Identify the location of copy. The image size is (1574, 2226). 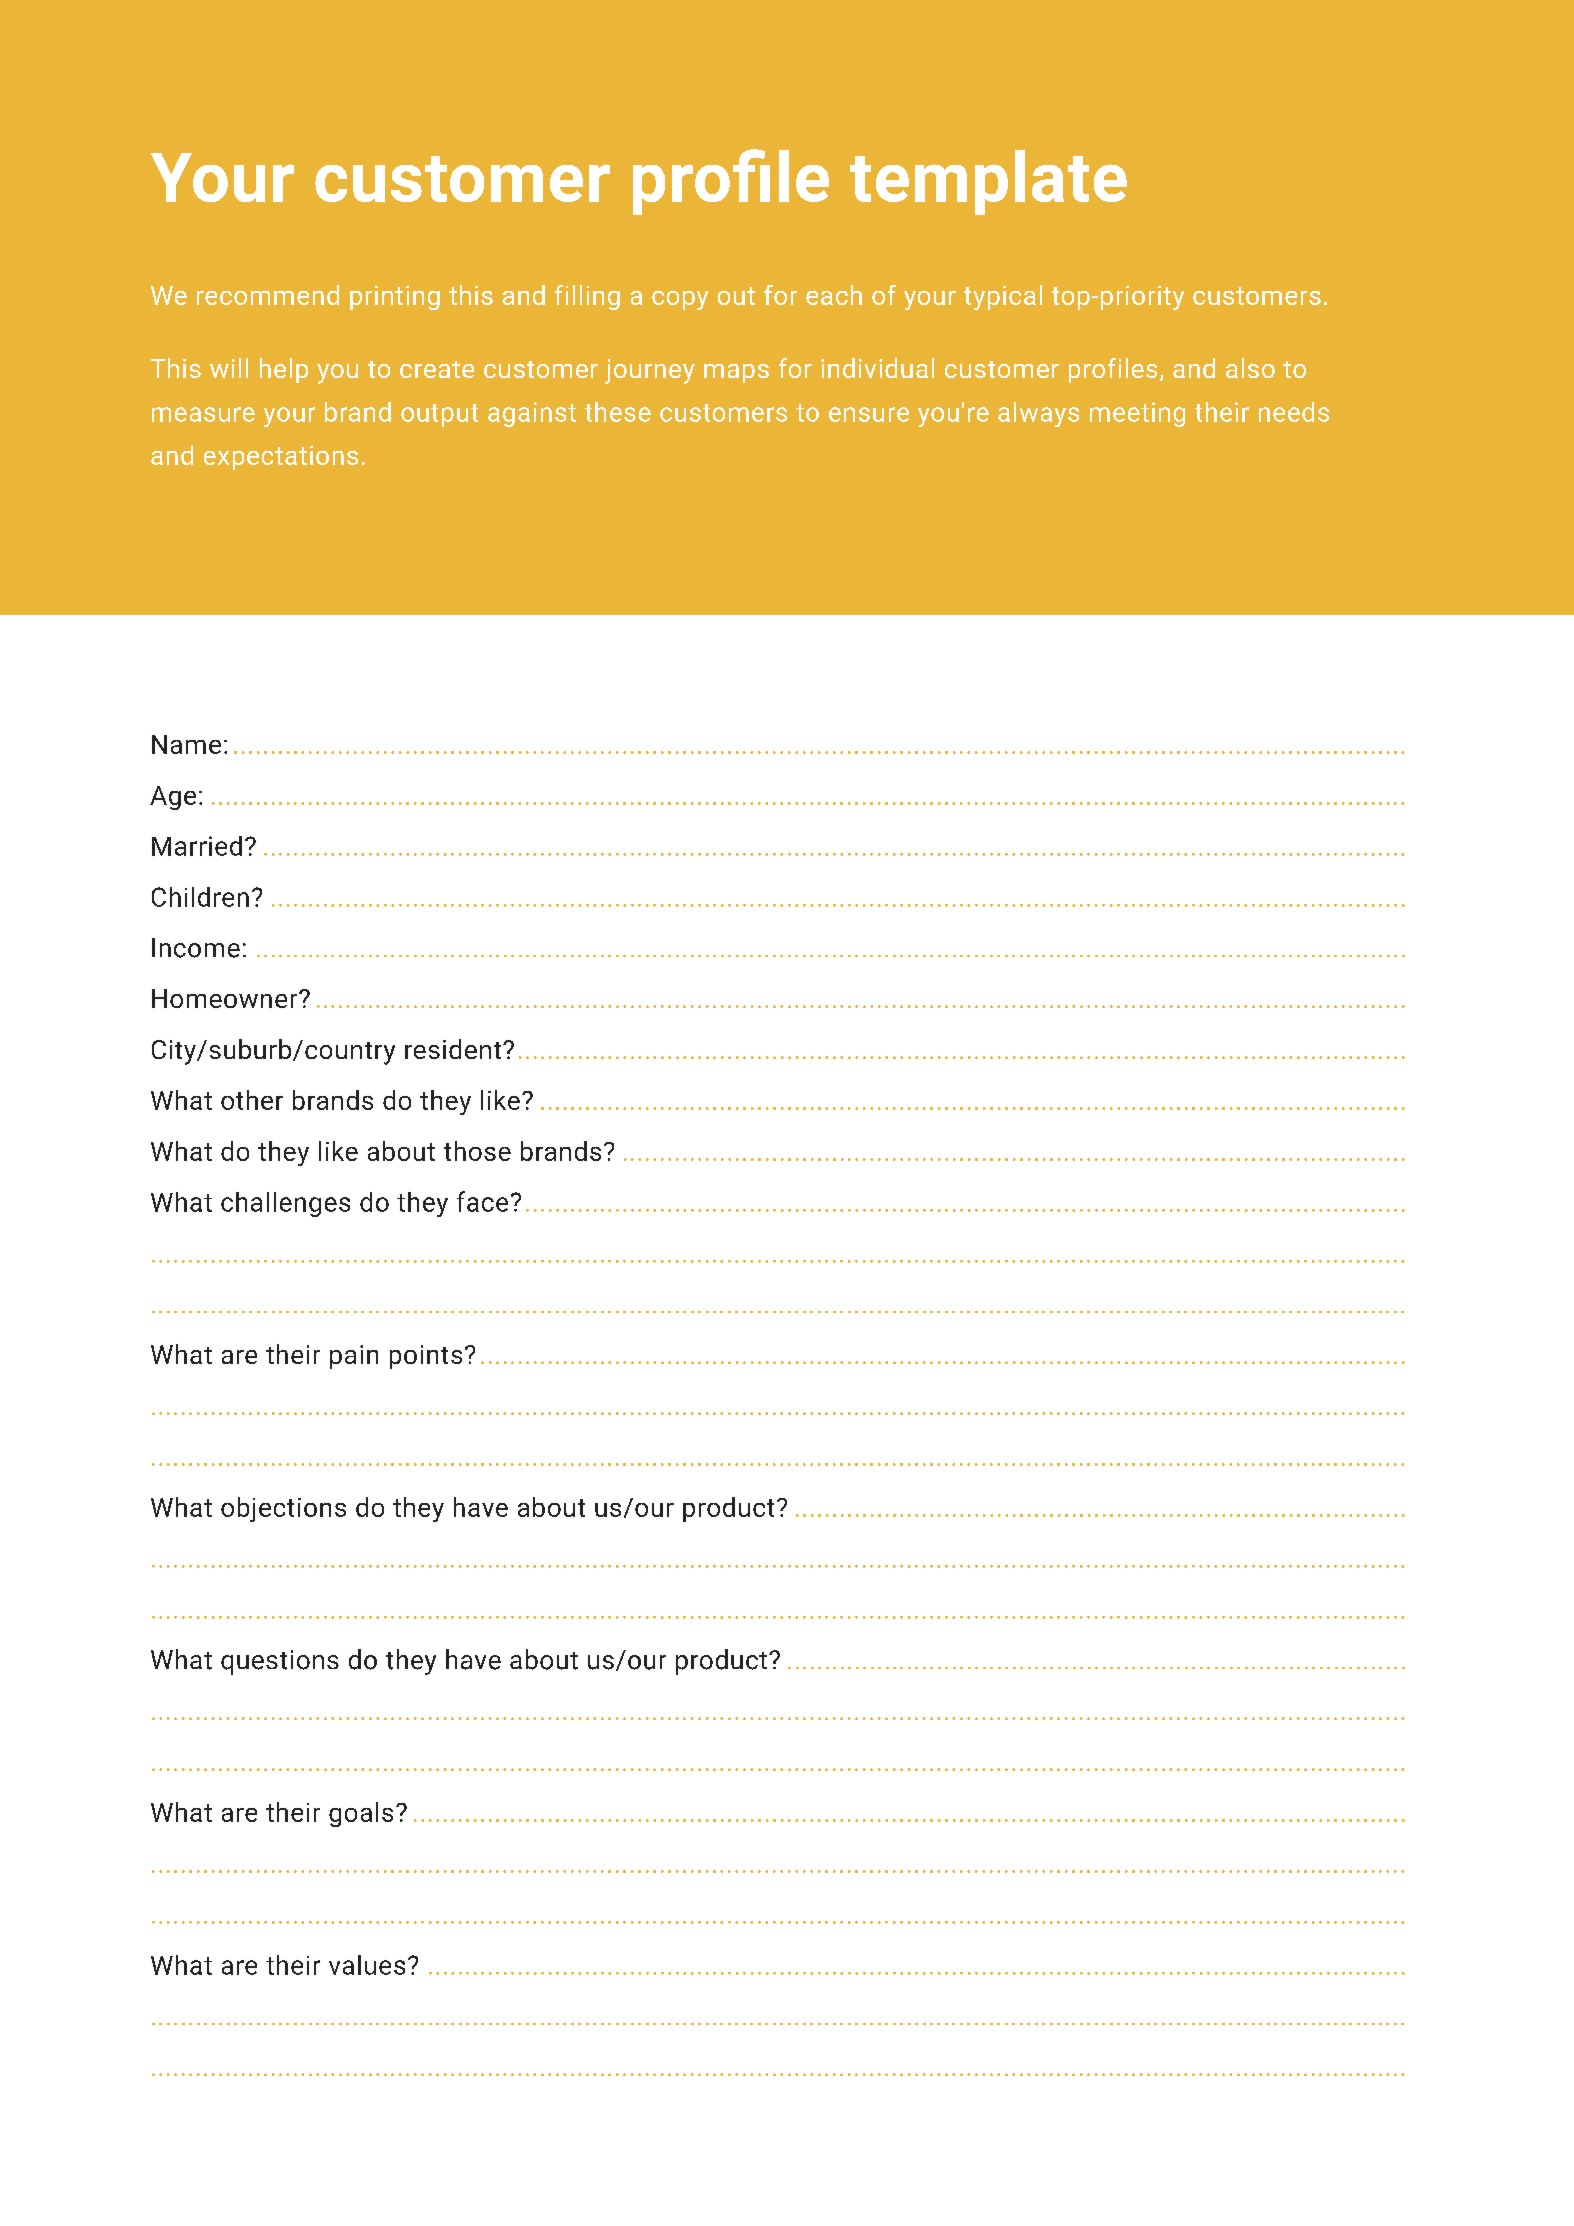
(680, 300).
